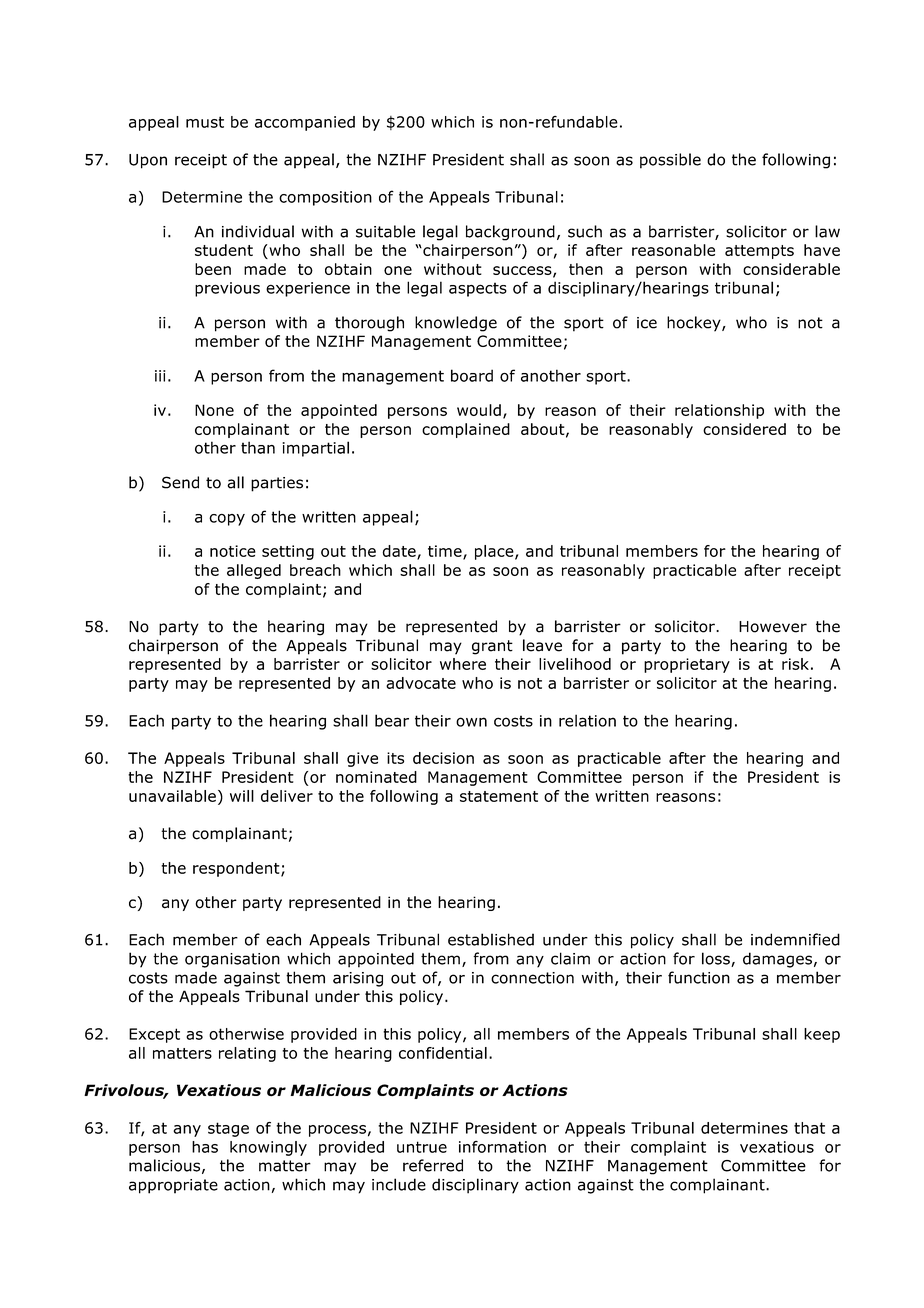 Image resolution: width=924 pixels, height=1308 pixels. What do you see at coordinates (510, 233) in the image?
I see `background` at bounding box center [510, 233].
